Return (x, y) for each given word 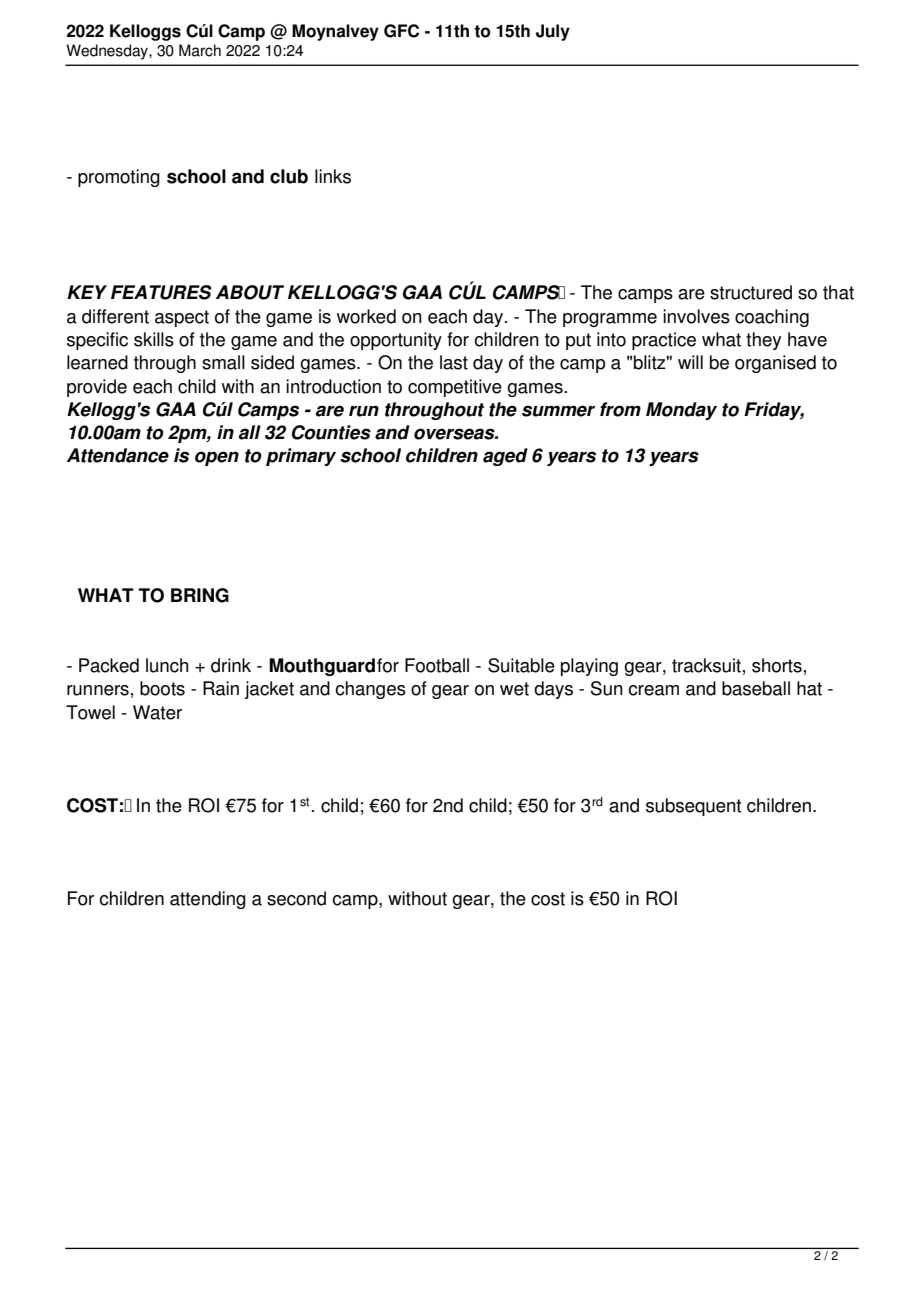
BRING (200, 595)
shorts (777, 665)
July (553, 32)
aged (505, 457)
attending (208, 900)
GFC (401, 31)
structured (751, 292)
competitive (455, 388)
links (333, 176)
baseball (756, 688)
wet (514, 689)
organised (775, 364)
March (200, 50)
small (223, 362)
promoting (119, 178)
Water (157, 712)
